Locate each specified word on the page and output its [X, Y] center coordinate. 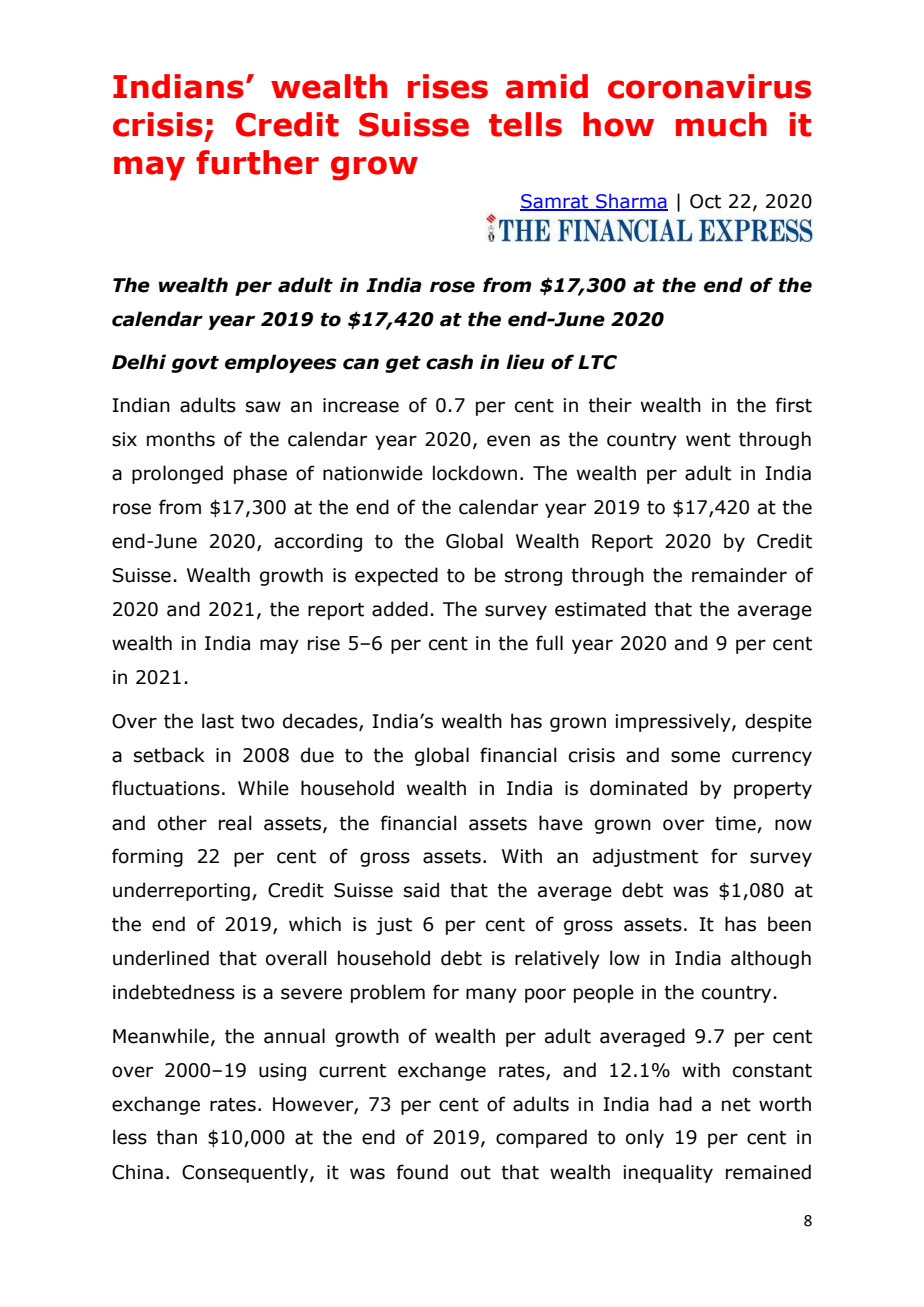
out [476, 1173]
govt [195, 364]
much [721, 124]
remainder [739, 575]
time [735, 823]
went [708, 440]
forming [147, 857]
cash [449, 362]
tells [525, 124]
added [400, 609]
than [176, 1137]
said [421, 890]
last [218, 721]
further [257, 162]
